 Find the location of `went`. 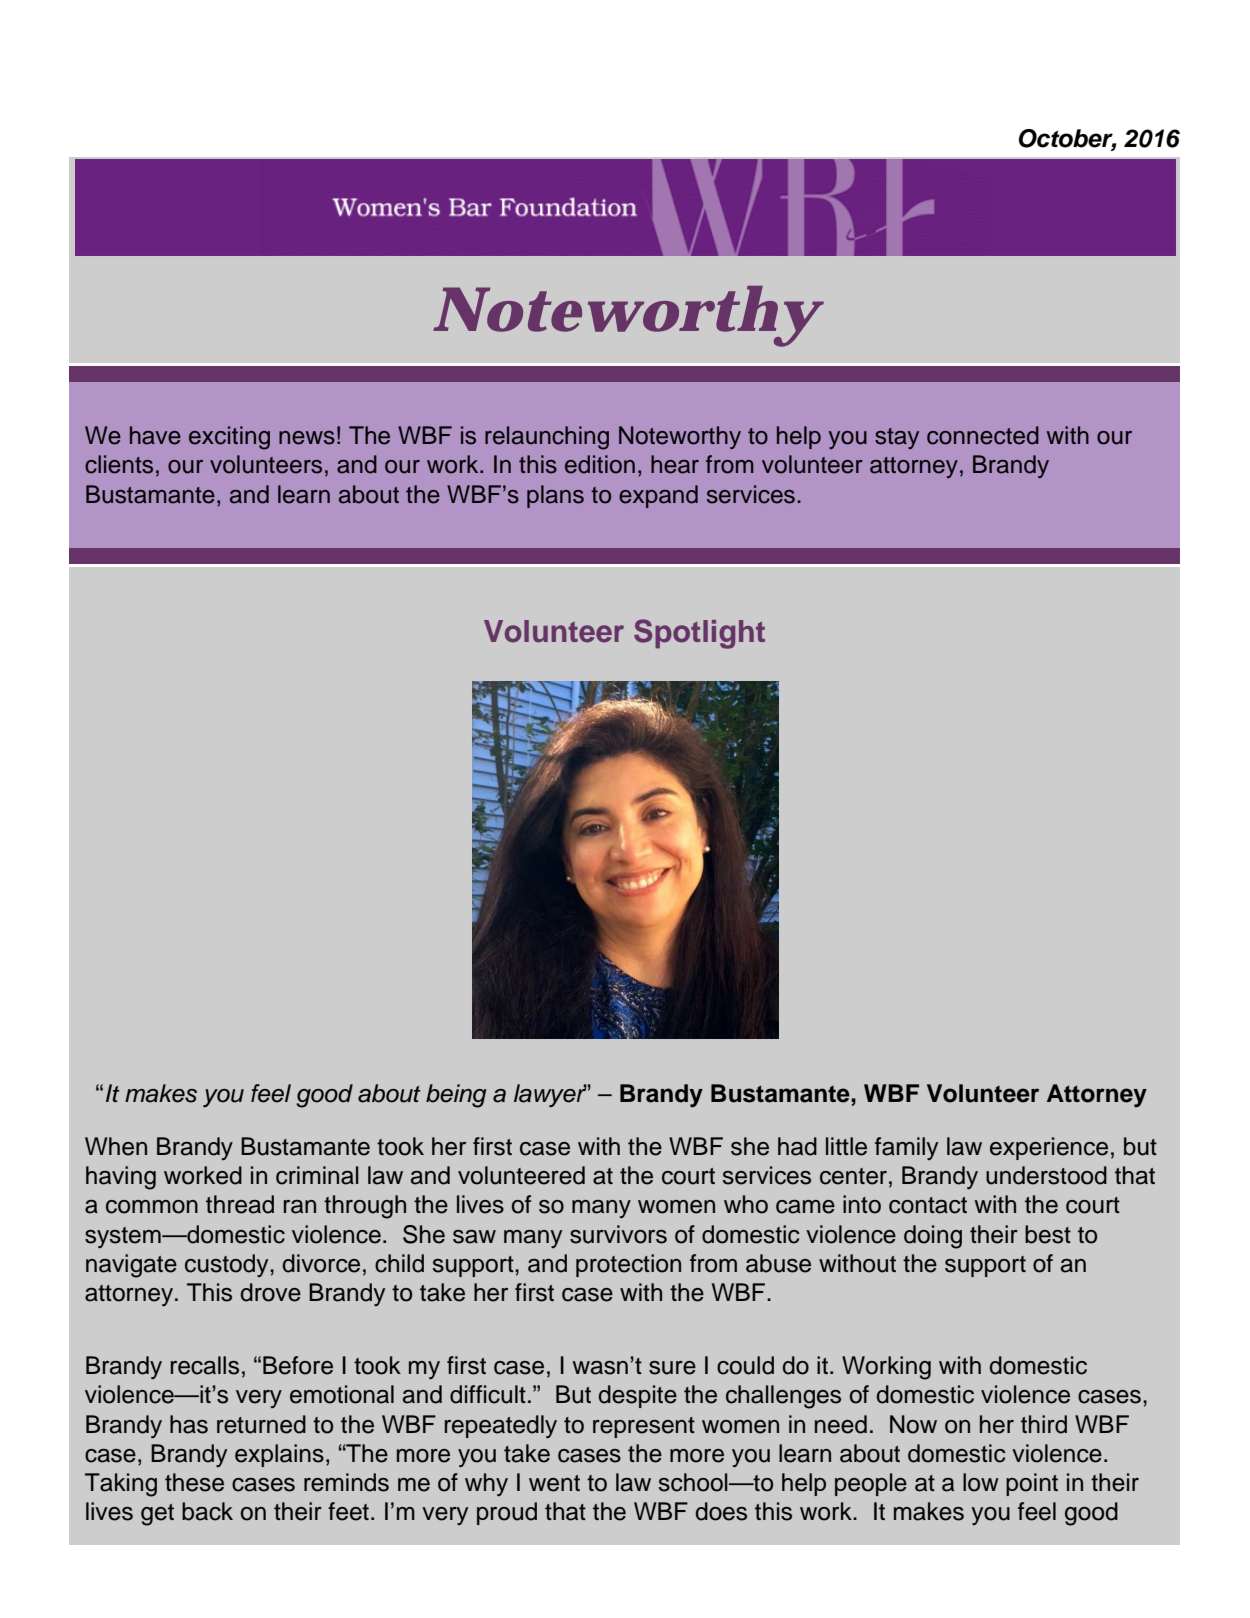

went is located at coordinates (554, 1483).
